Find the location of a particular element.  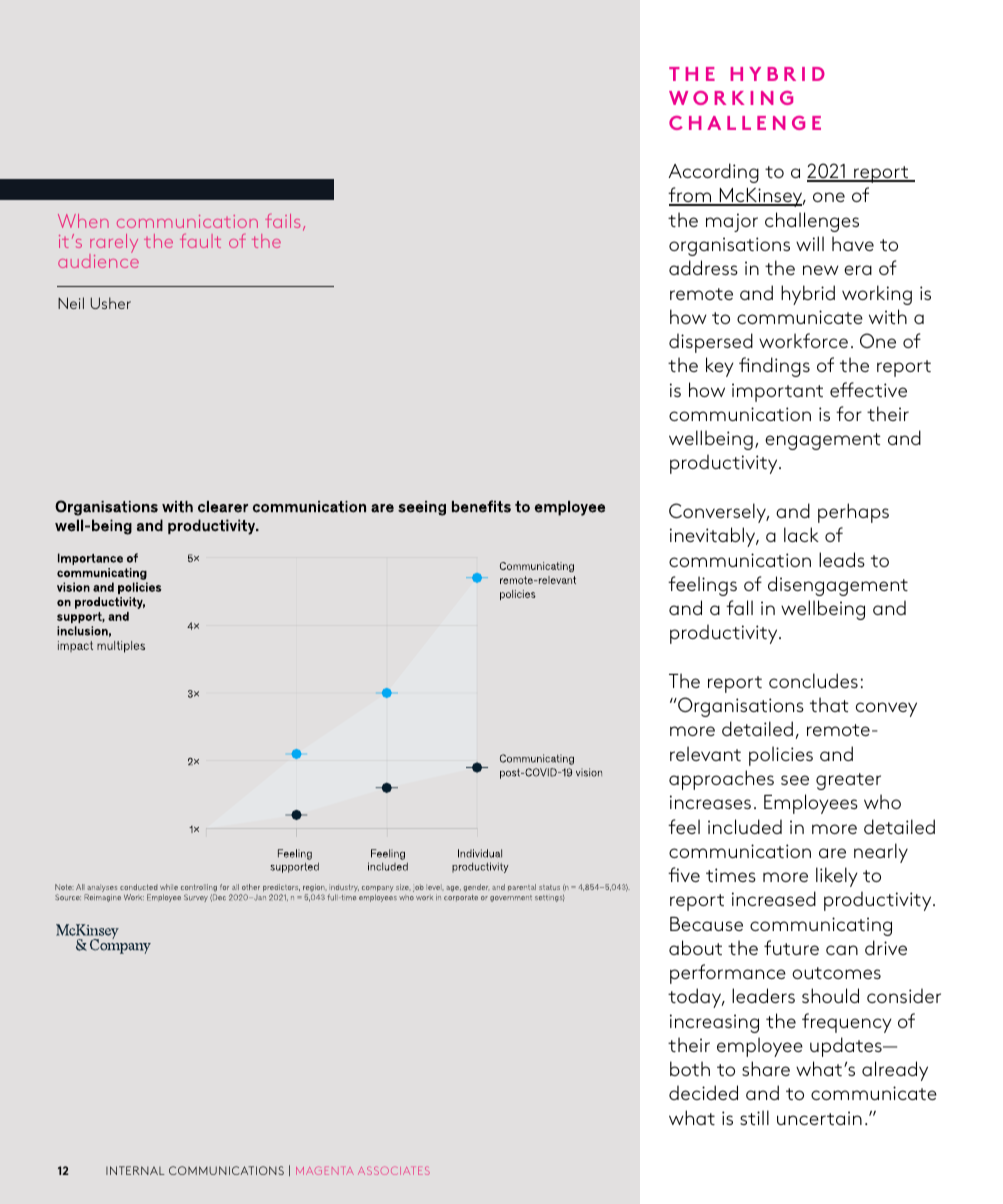

fall is located at coordinates (739, 607).
